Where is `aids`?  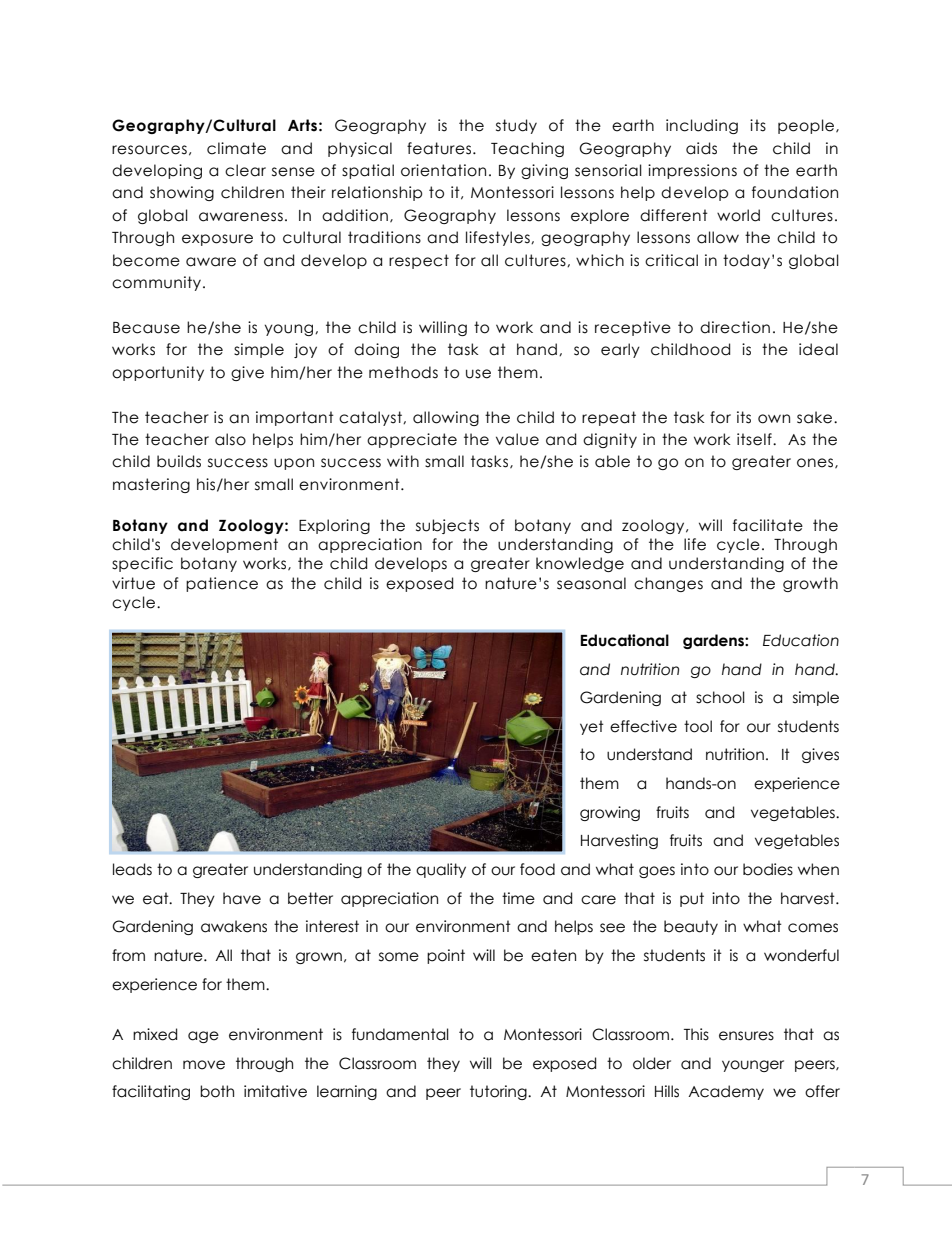
aids is located at coordinates (701, 148).
